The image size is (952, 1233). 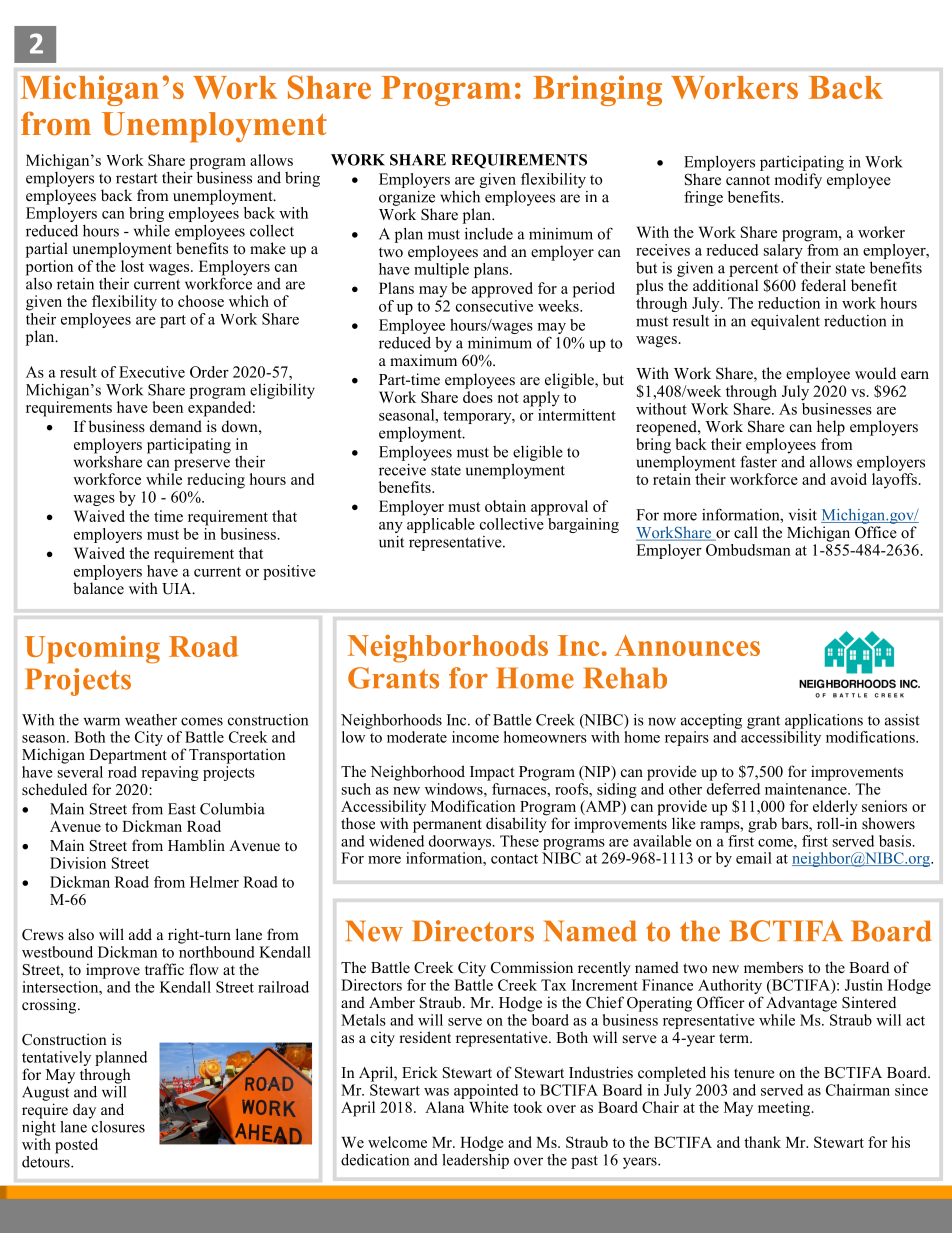 What do you see at coordinates (798, 181) in the screenshot?
I see `modify` at bounding box center [798, 181].
